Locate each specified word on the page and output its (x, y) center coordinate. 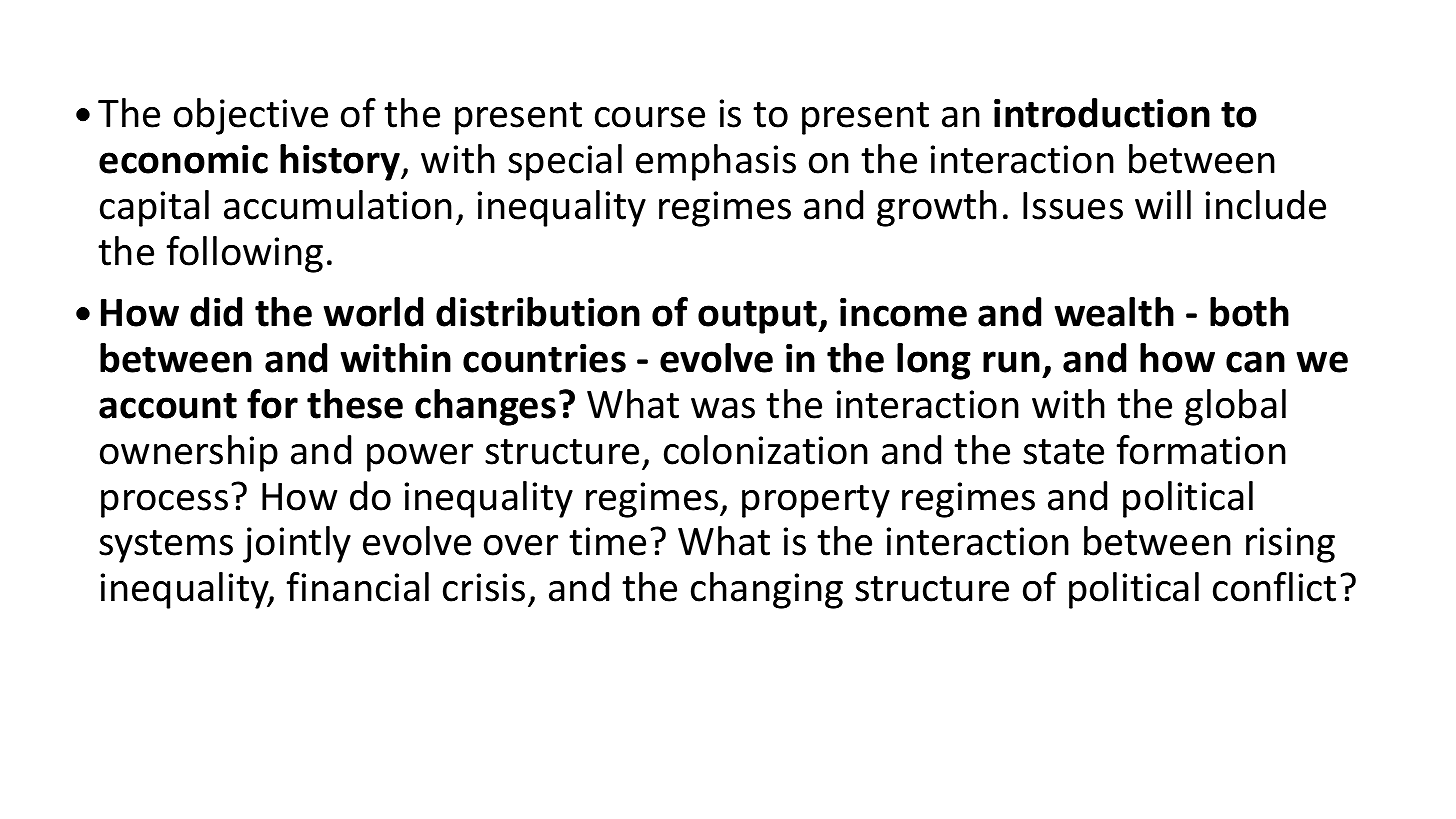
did (216, 312)
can (1255, 362)
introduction (1102, 113)
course (650, 117)
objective (251, 116)
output (759, 317)
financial (357, 587)
